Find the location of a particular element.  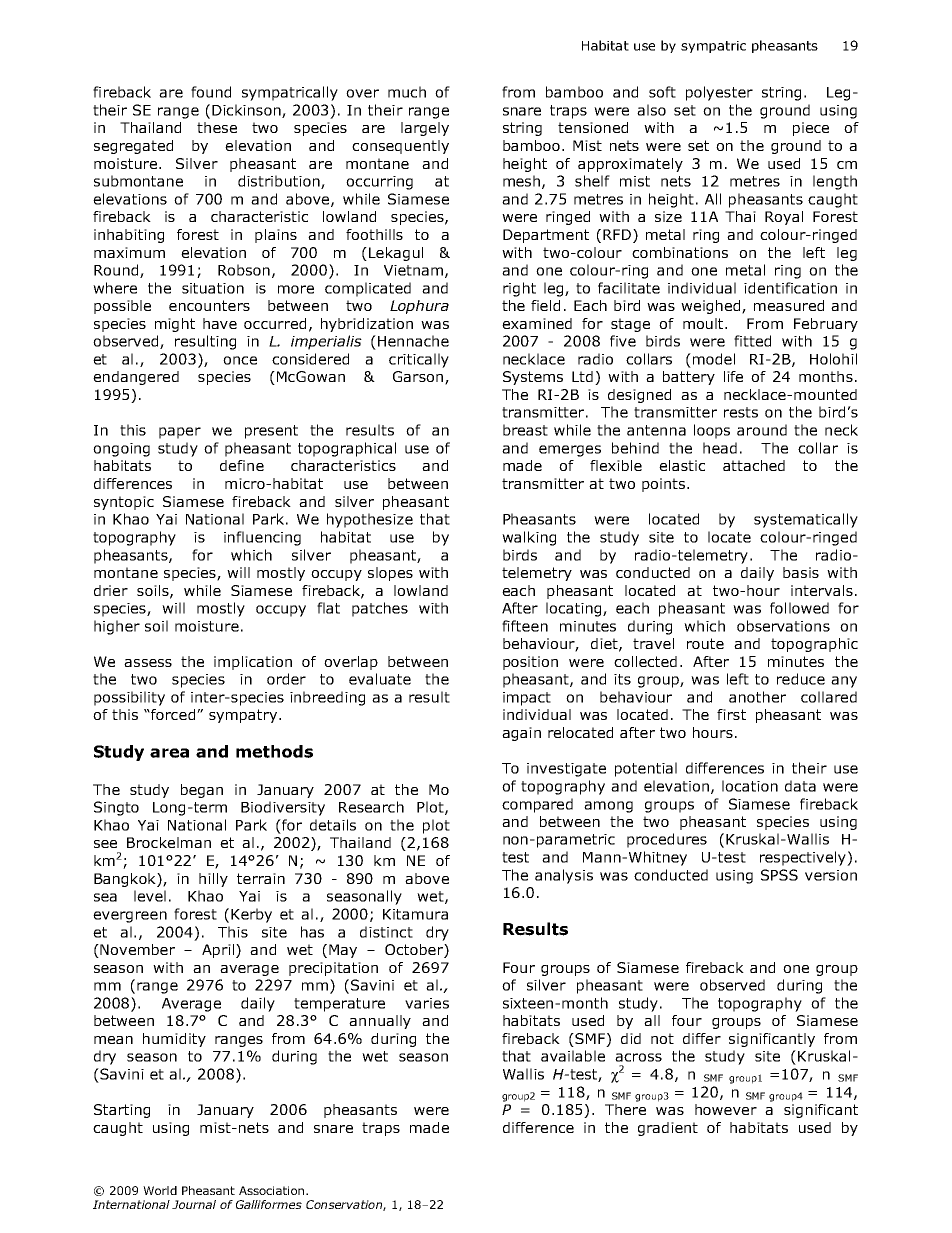

fifteen is located at coordinates (525, 626).
